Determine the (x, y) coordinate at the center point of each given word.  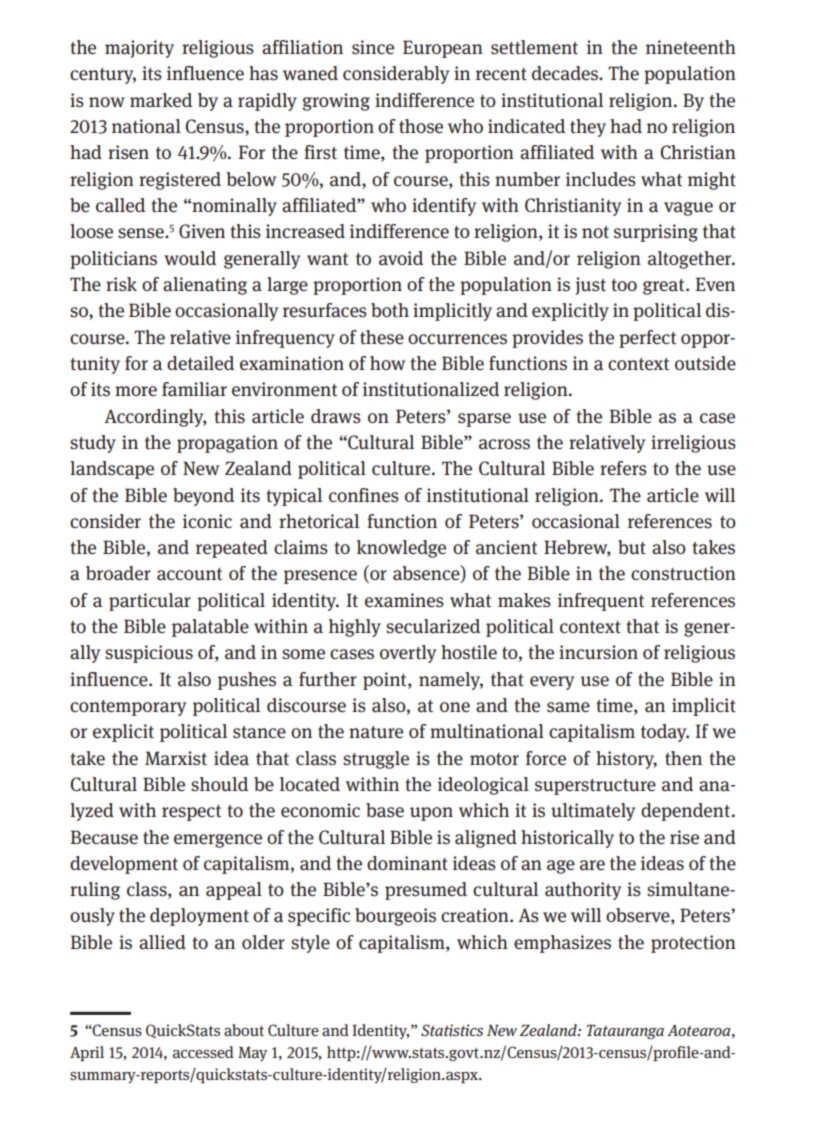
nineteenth (691, 47)
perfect (647, 339)
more (136, 391)
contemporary (128, 708)
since (373, 47)
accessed (203, 1052)
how (387, 363)
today (665, 733)
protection (693, 944)
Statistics (452, 1030)
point (386, 681)
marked (161, 100)
